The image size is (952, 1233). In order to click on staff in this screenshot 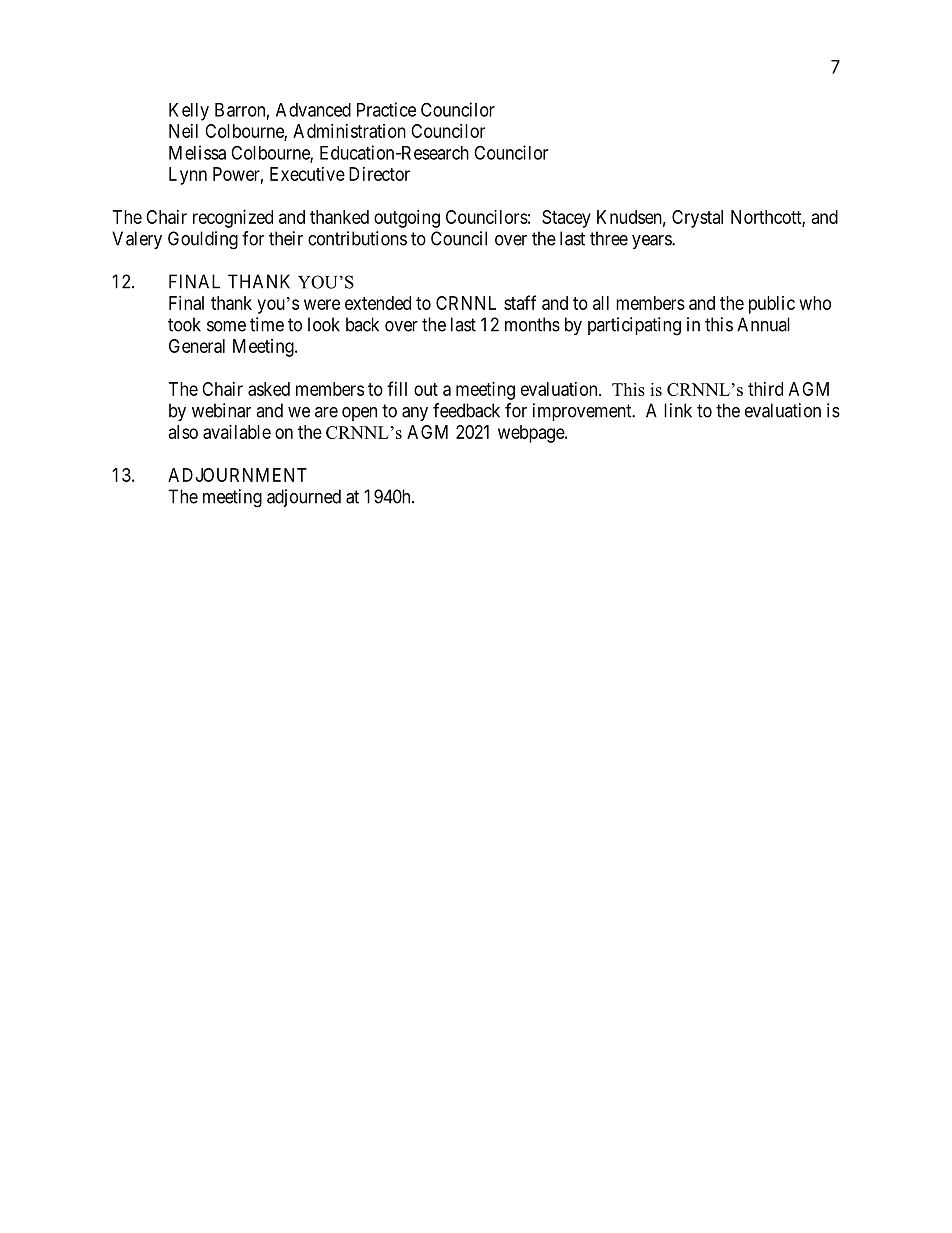, I will do `click(520, 302)`.
